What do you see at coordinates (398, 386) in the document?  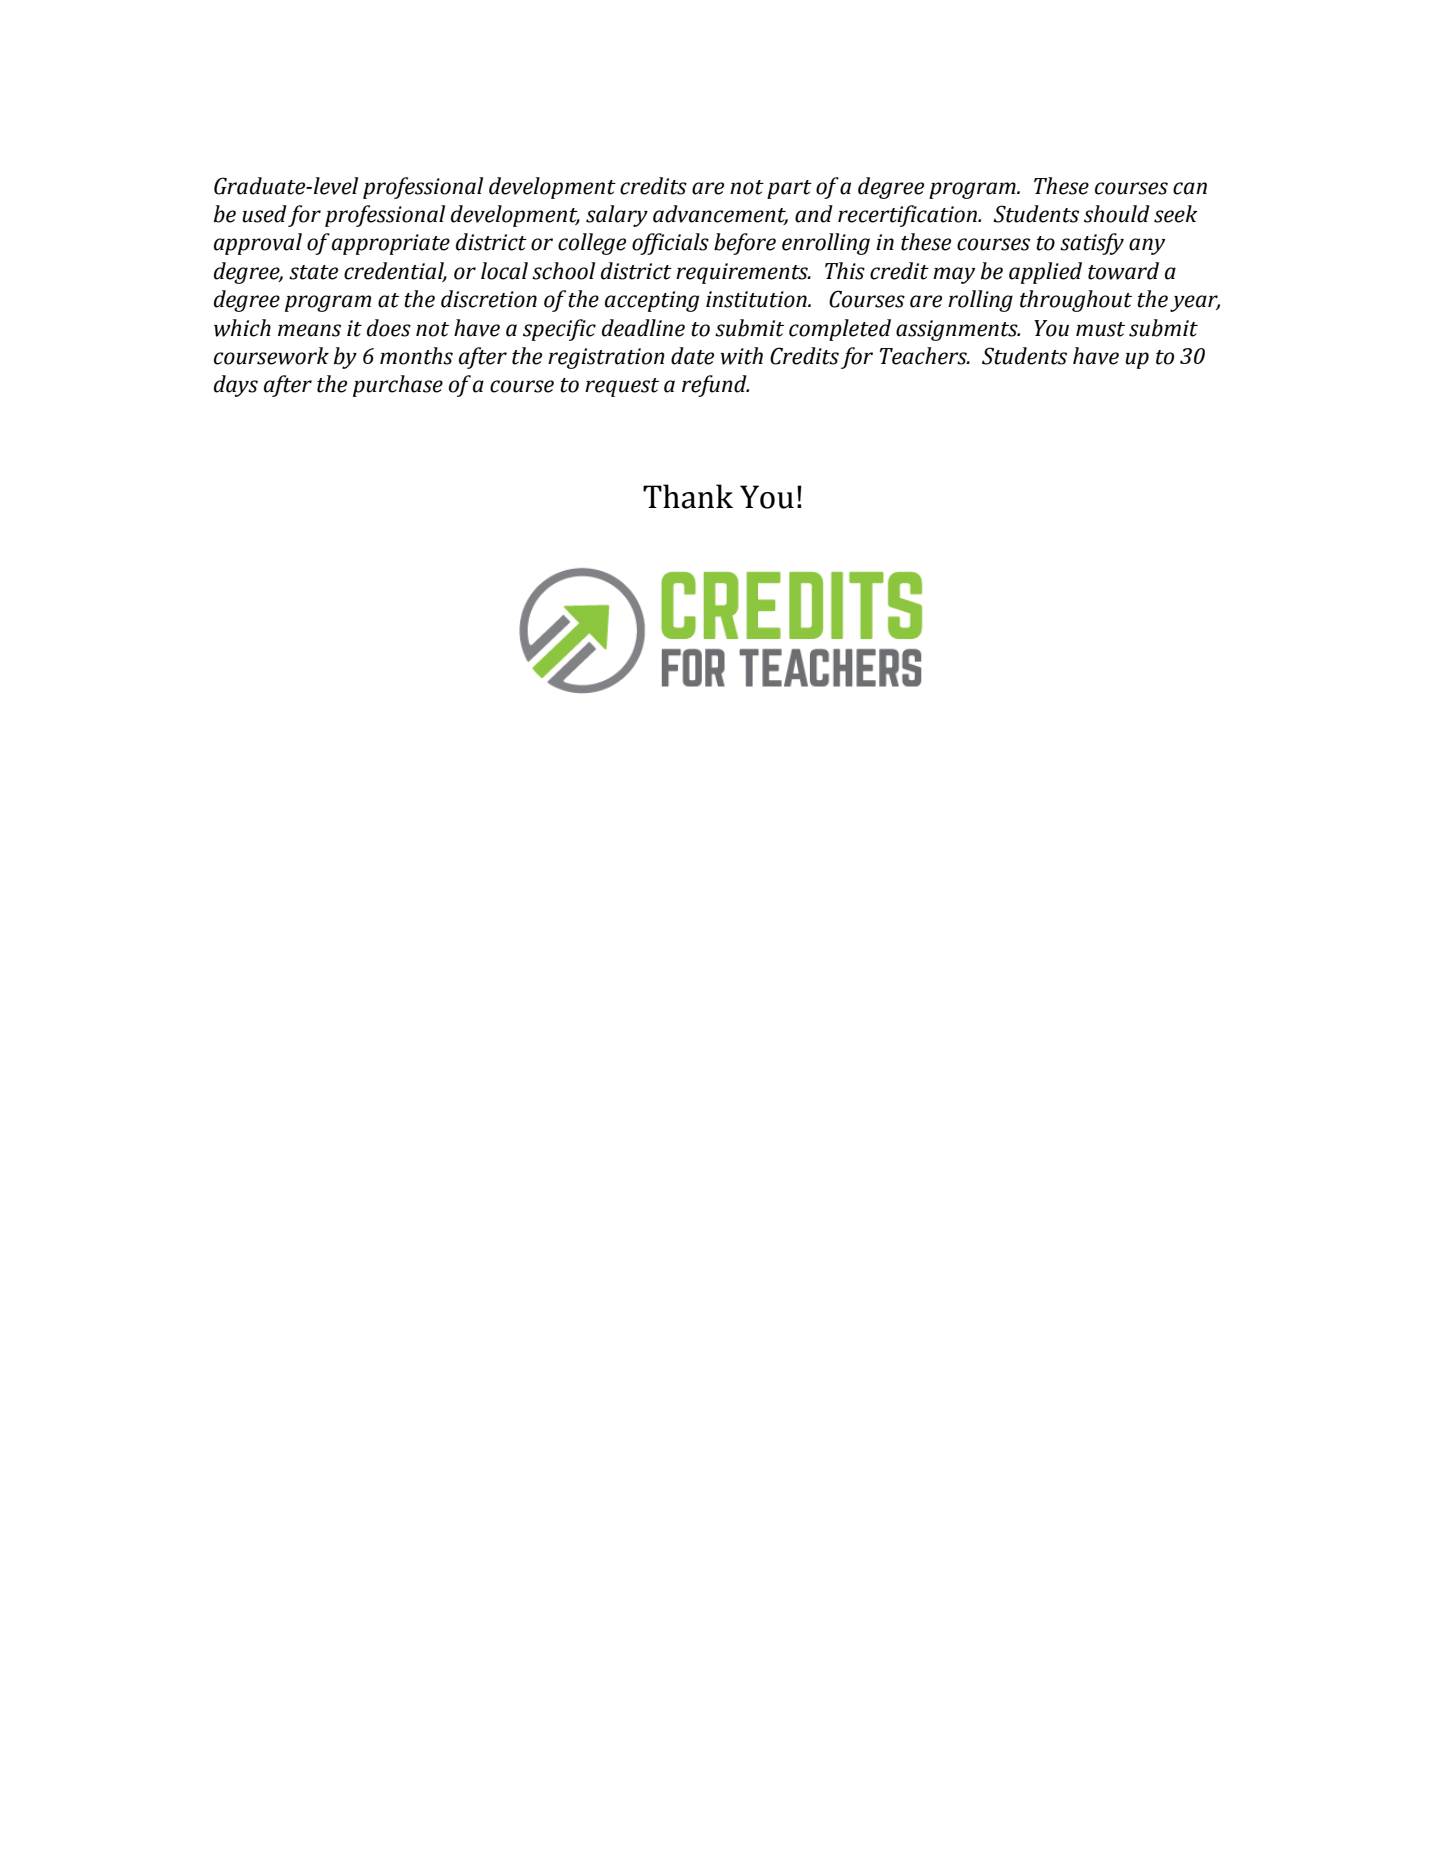 I see `purchase` at bounding box center [398, 386].
